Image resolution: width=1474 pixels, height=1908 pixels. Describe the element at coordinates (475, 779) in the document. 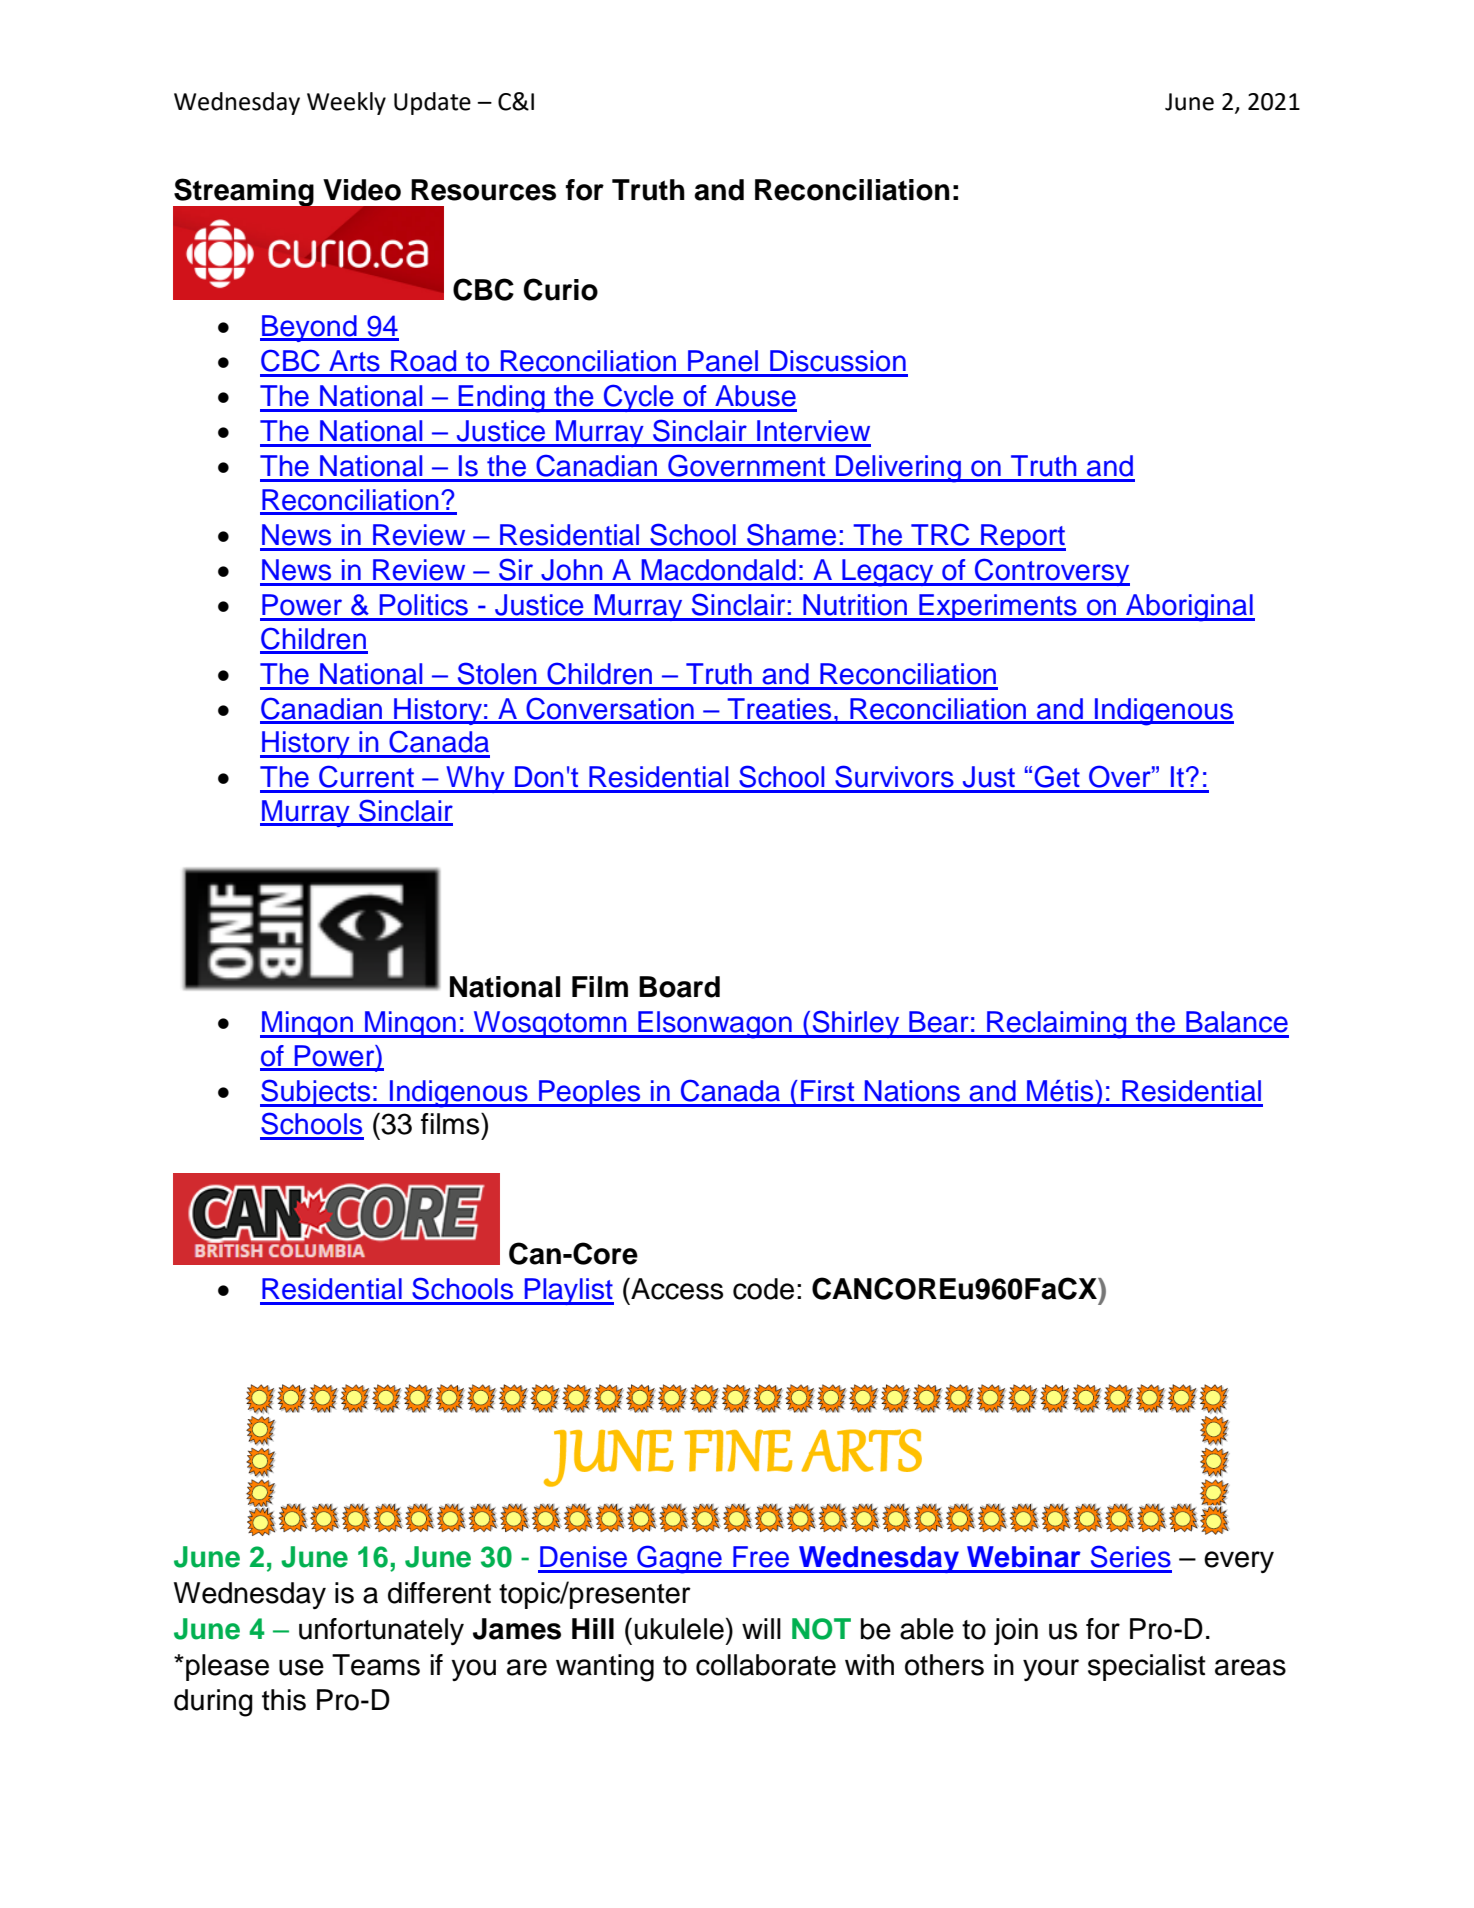

I see `Why` at that location.
